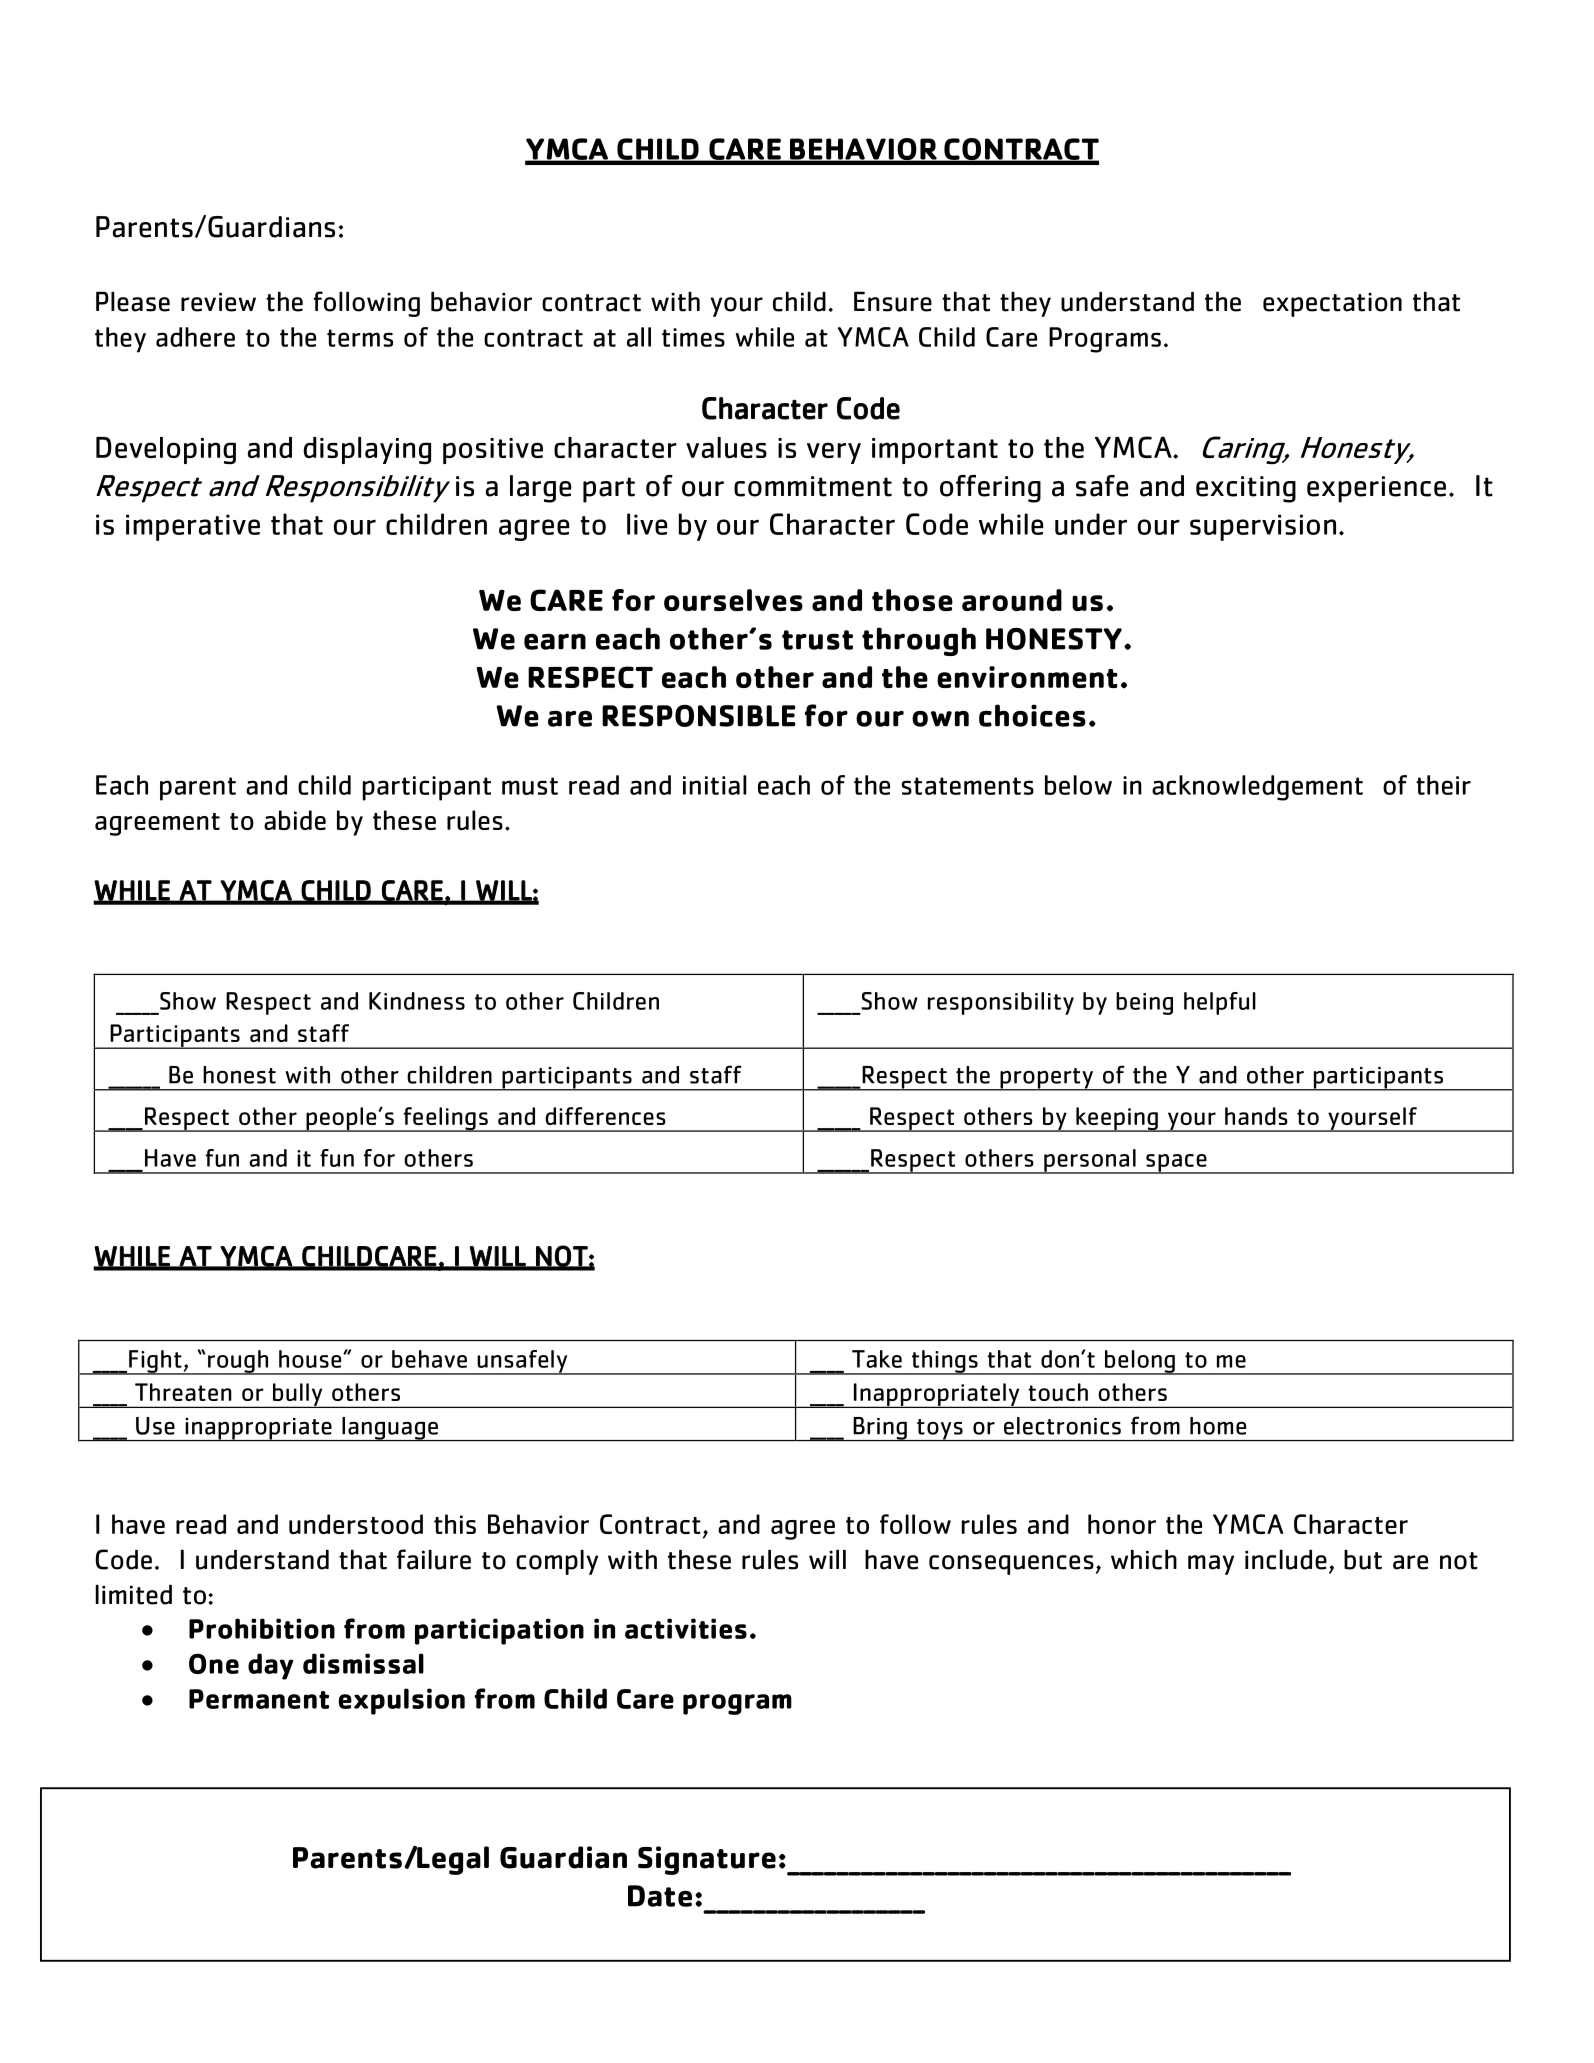  I want to click on activities, so click(686, 1628).
